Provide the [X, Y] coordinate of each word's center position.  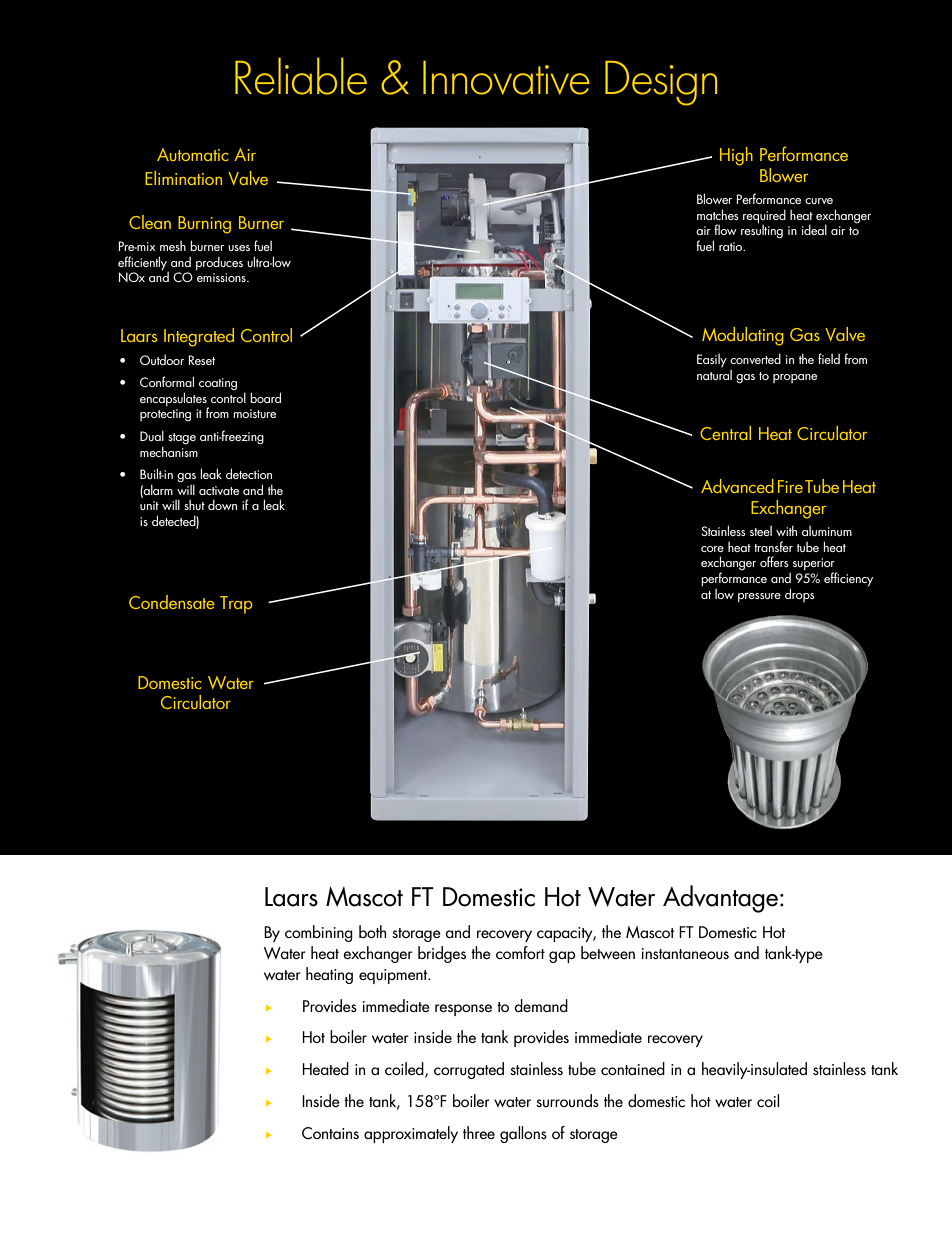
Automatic [193, 154]
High [736, 156]
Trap [236, 605]
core [712, 549]
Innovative [506, 78]
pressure [759, 598]
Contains [330, 1133]
